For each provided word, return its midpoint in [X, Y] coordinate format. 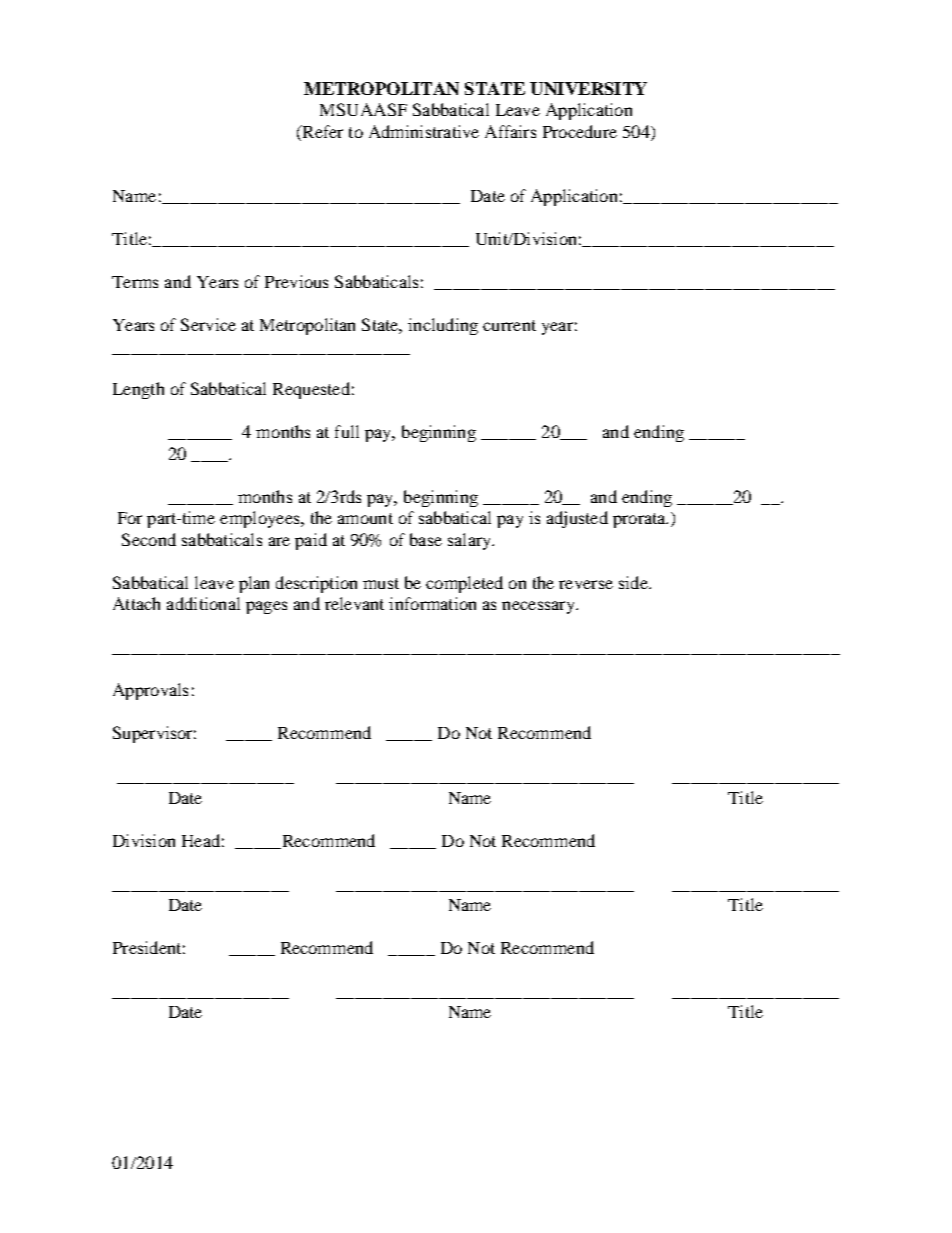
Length [138, 390]
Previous [296, 281]
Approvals [150, 691]
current [509, 325]
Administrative [424, 131]
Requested [311, 390]
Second [149, 539]
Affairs [510, 131]
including [443, 326]
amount [365, 518]
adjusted [577, 519]
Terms [135, 282]
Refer [321, 131]
